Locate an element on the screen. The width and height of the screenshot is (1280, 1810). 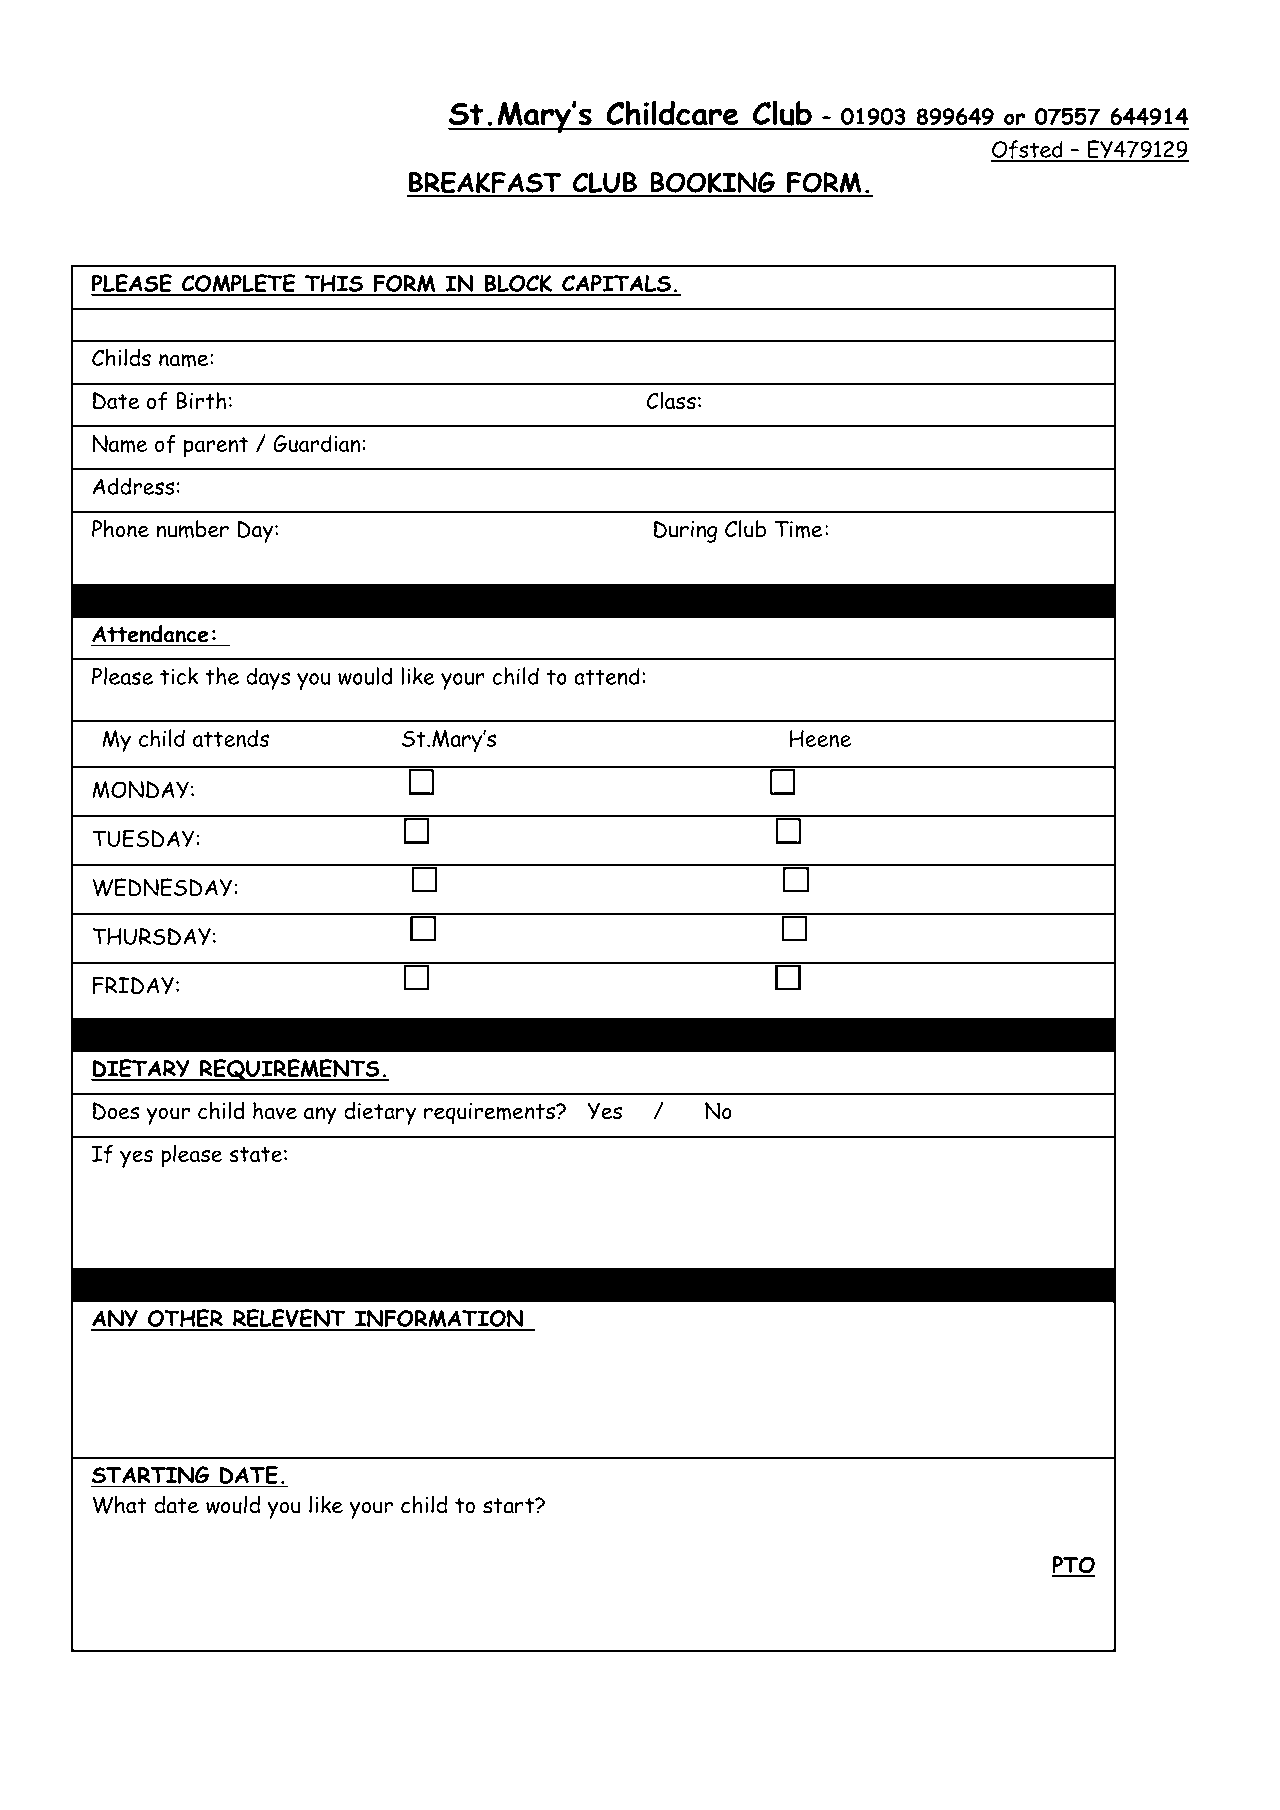
THURSDAY is located at coordinates (151, 937).
